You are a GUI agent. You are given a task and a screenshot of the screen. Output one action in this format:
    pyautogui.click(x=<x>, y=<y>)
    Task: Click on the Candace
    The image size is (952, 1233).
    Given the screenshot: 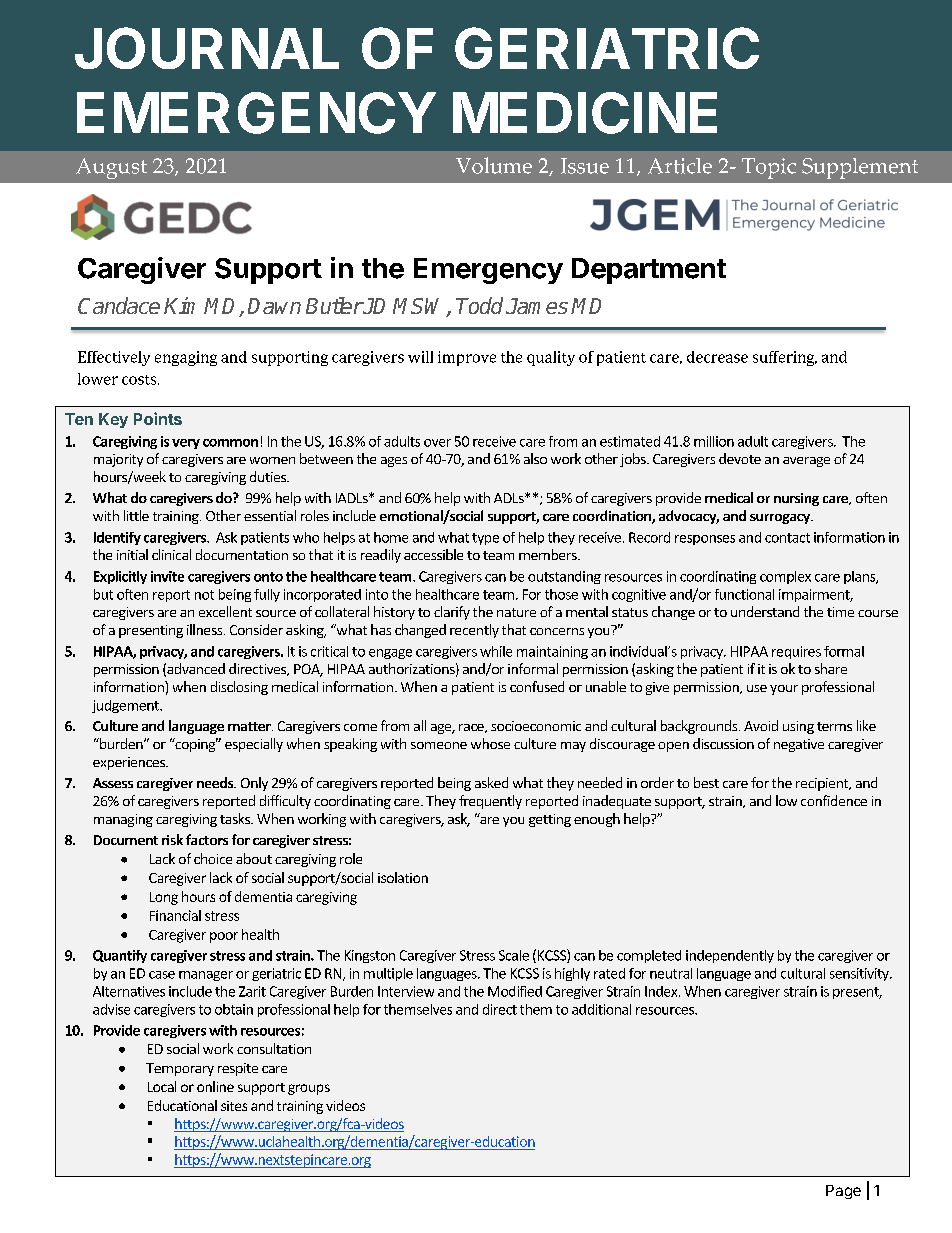 What is the action you would take?
    pyautogui.click(x=119, y=305)
